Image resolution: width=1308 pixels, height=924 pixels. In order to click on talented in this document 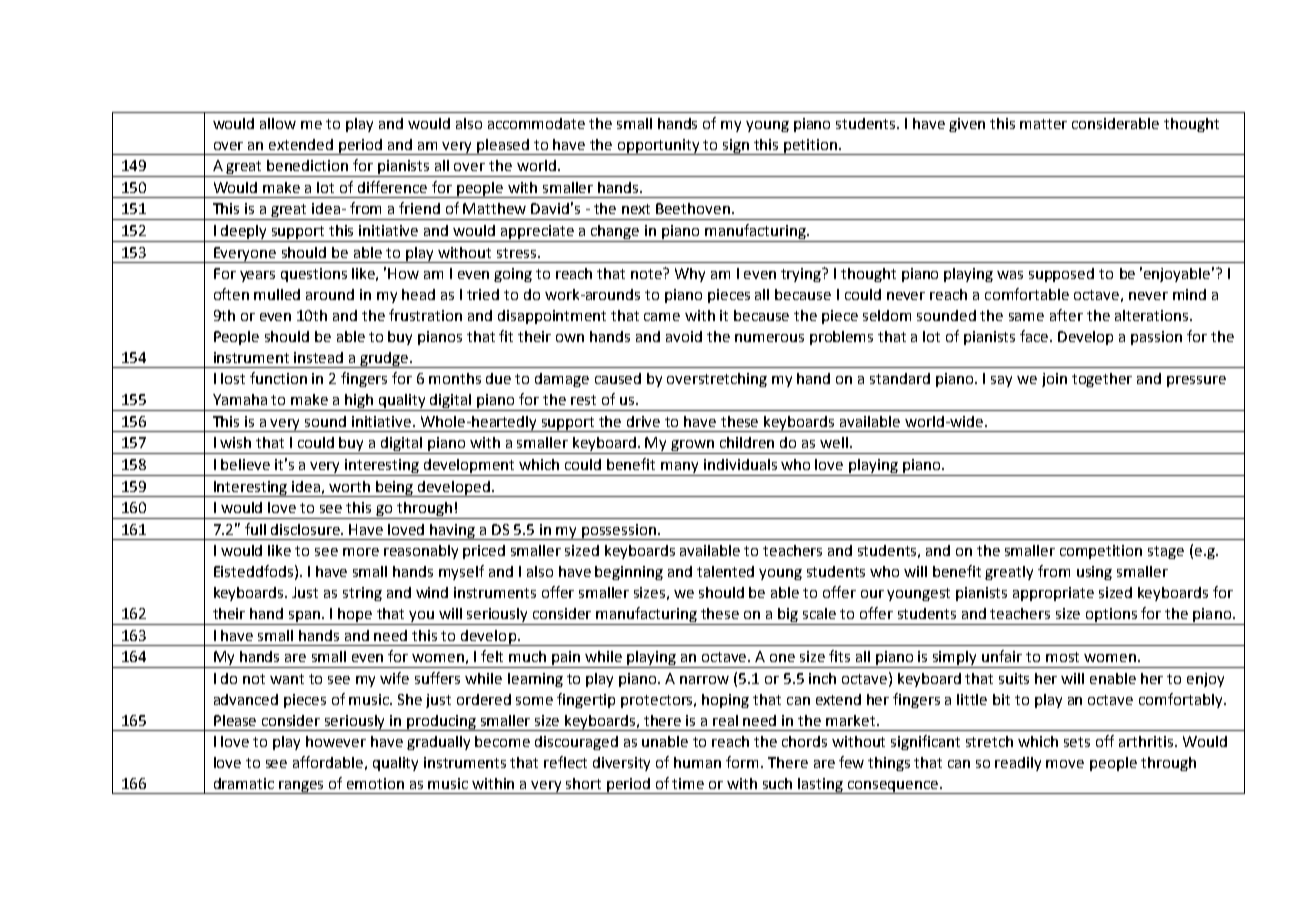, I will do `click(725, 571)`.
